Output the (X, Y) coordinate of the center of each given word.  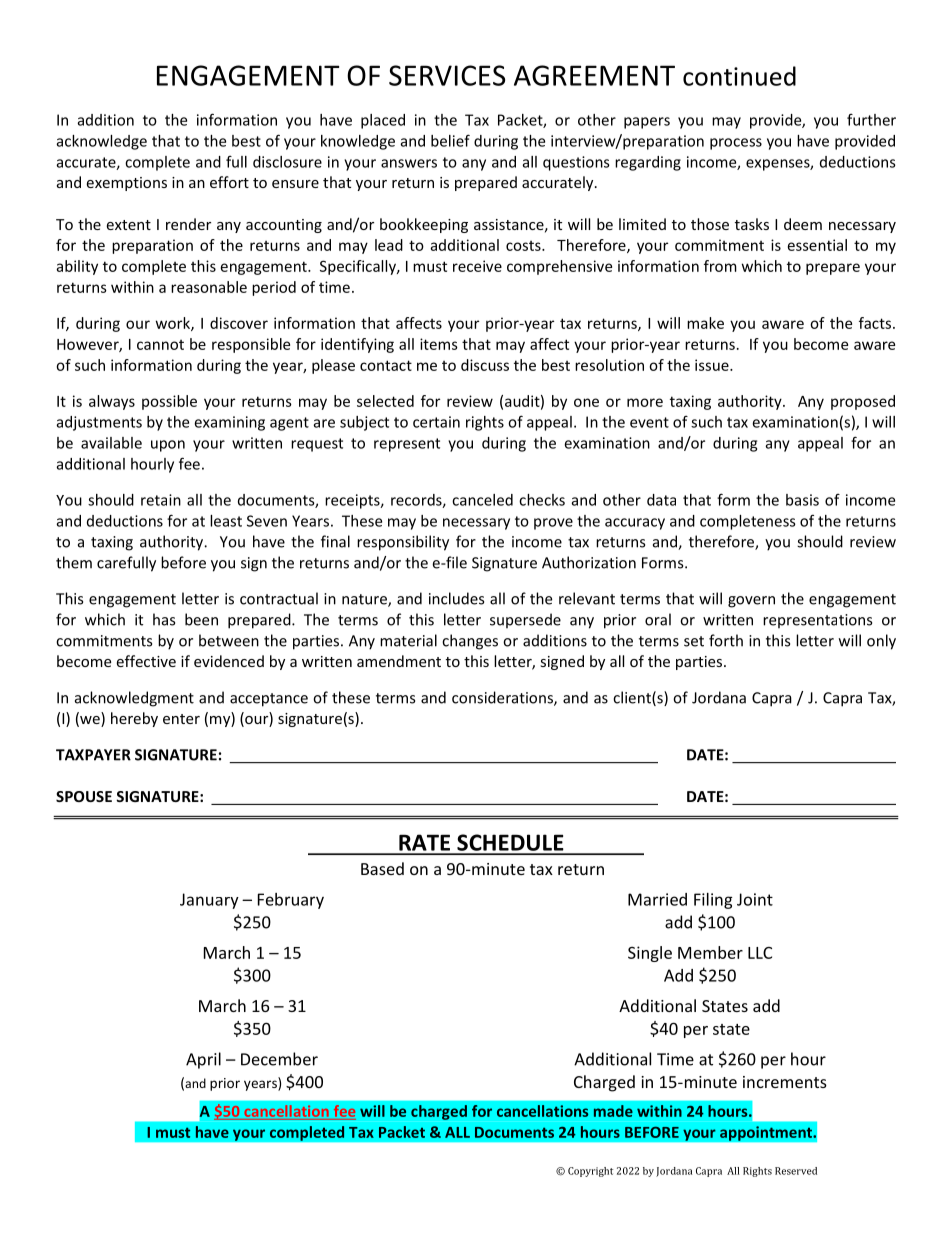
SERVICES (447, 75)
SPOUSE (84, 796)
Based (382, 868)
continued (739, 76)
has (164, 619)
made (613, 1111)
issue (713, 365)
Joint (755, 899)
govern (751, 602)
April (203, 1060)
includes (456, 598)
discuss (485, 365)
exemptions (126, 184)
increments (785, 1082)
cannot (160, 345)
